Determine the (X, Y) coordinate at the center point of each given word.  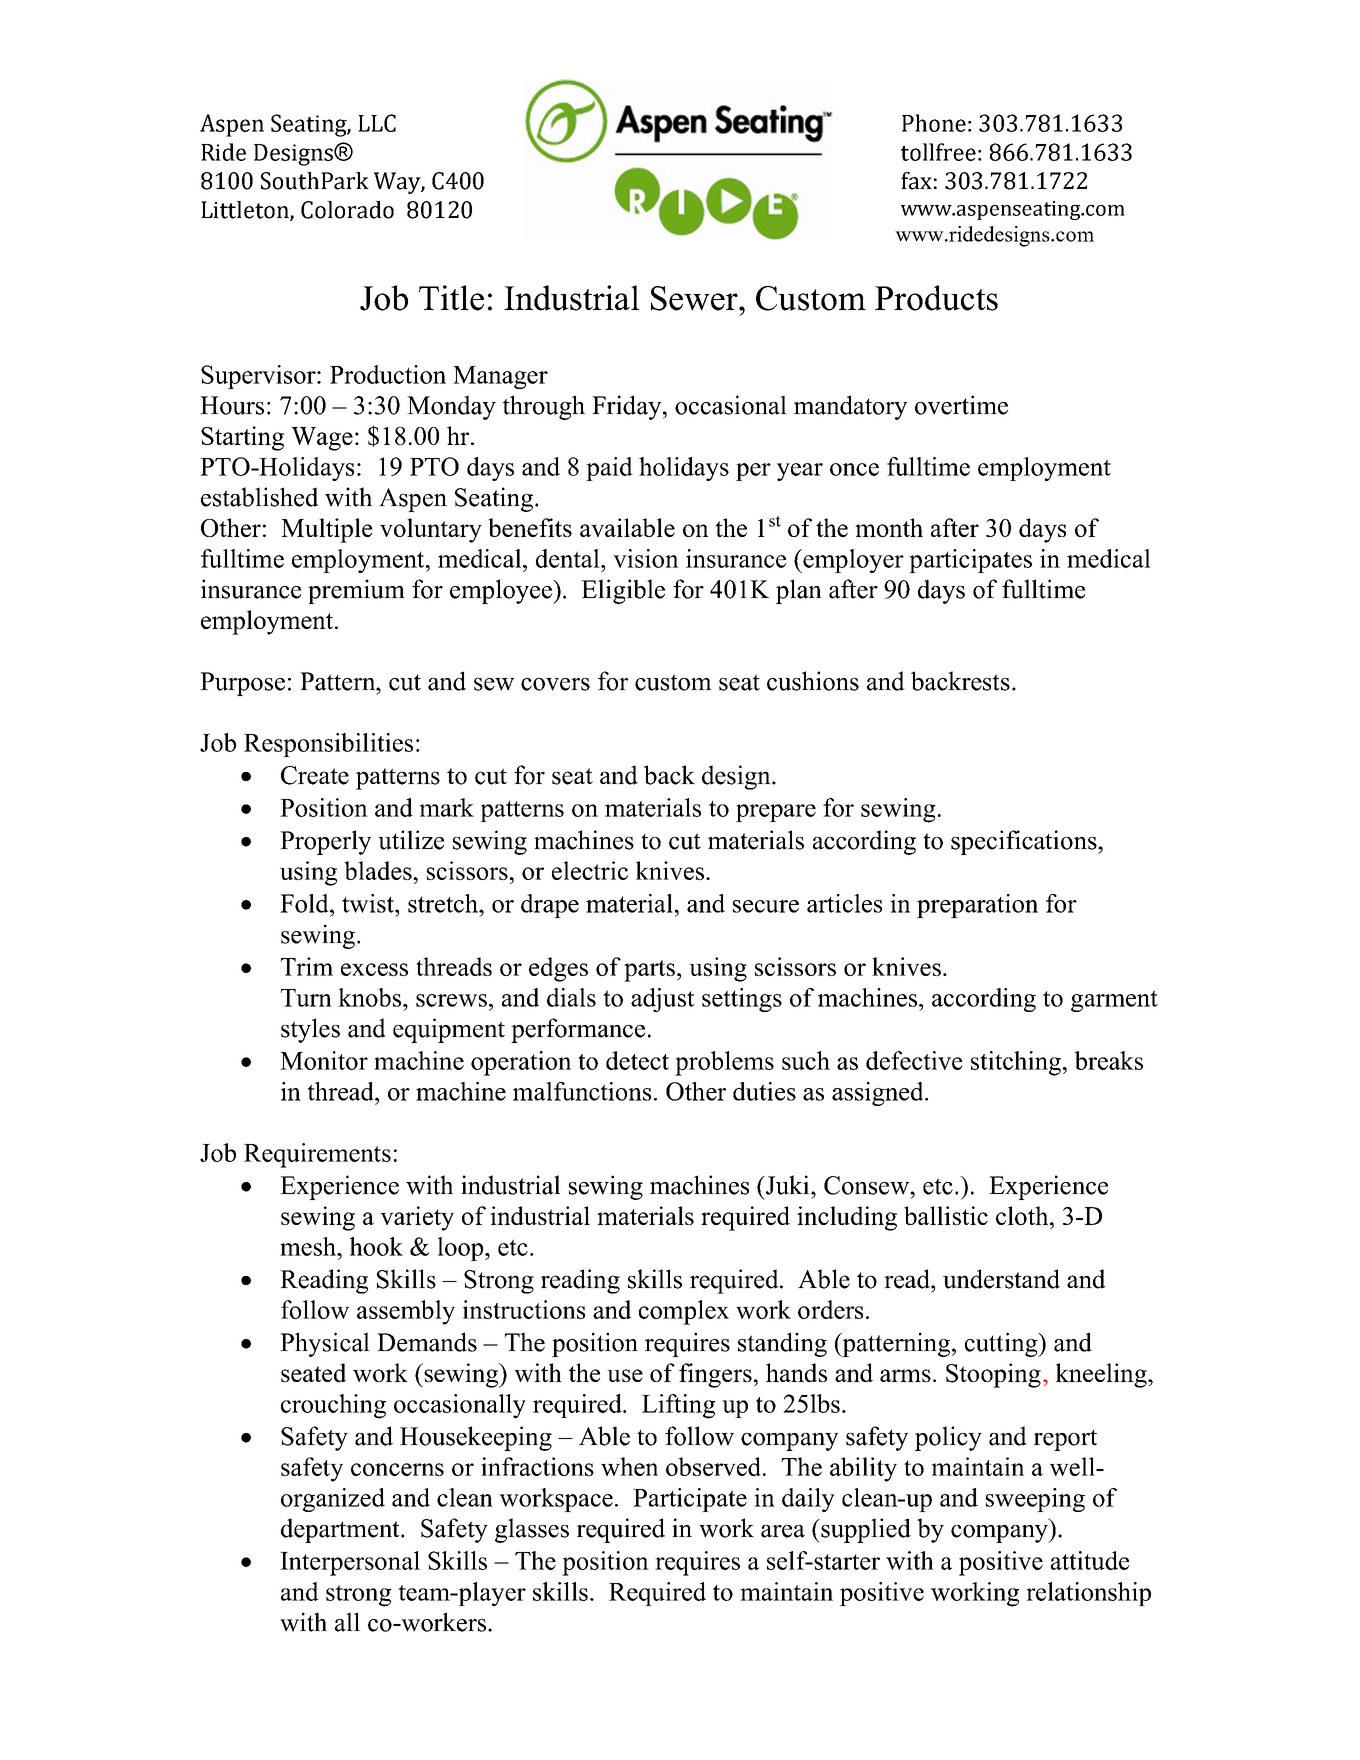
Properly (325, 842)
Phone (934, 123)
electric (590, 870)
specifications (1025, 842)
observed (713, 1466)
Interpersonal (350, 1563)
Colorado (347, 210)
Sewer (695, 298)
